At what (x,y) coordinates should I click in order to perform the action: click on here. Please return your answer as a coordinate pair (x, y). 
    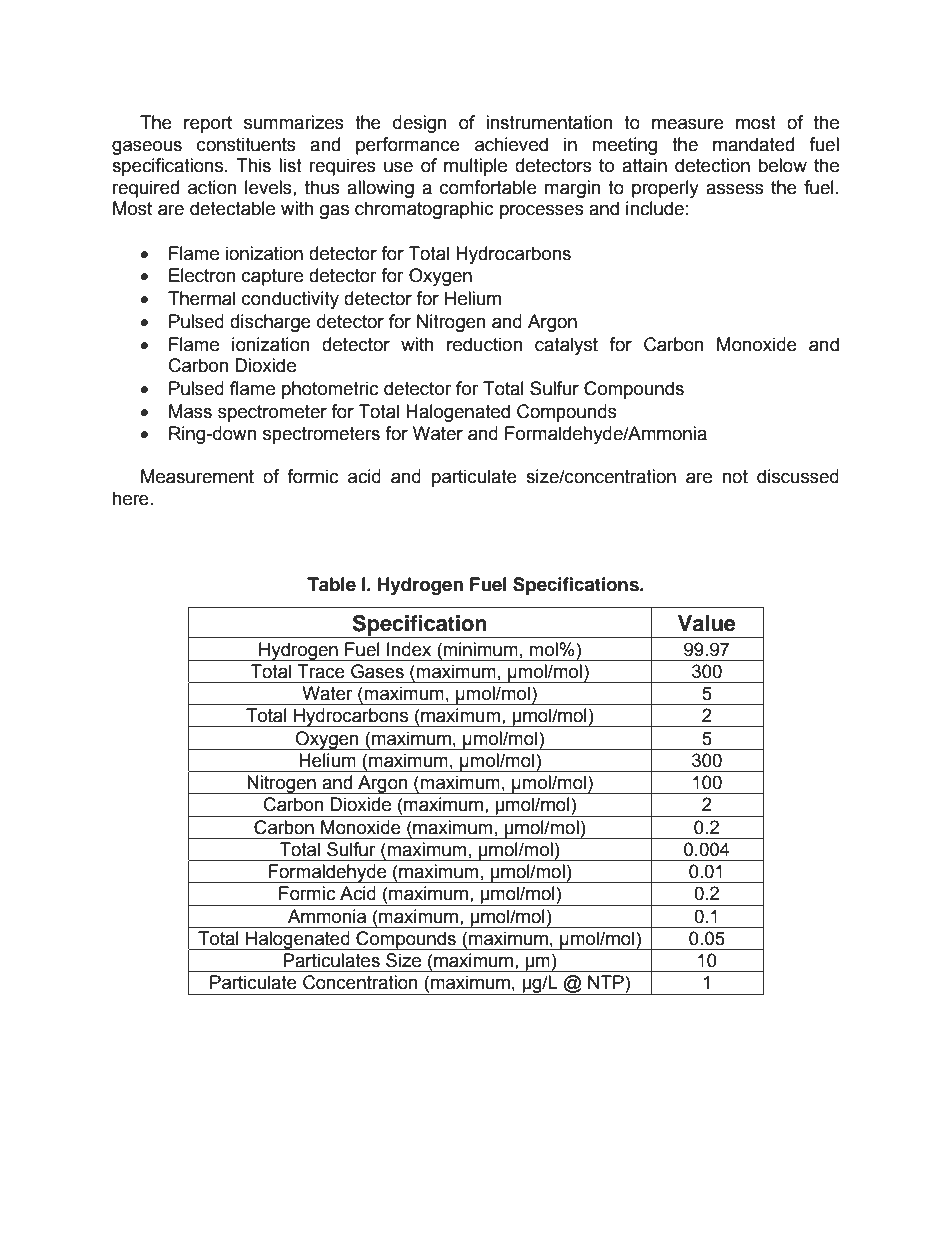
    Looking at the image, I should click on (131, 498).
